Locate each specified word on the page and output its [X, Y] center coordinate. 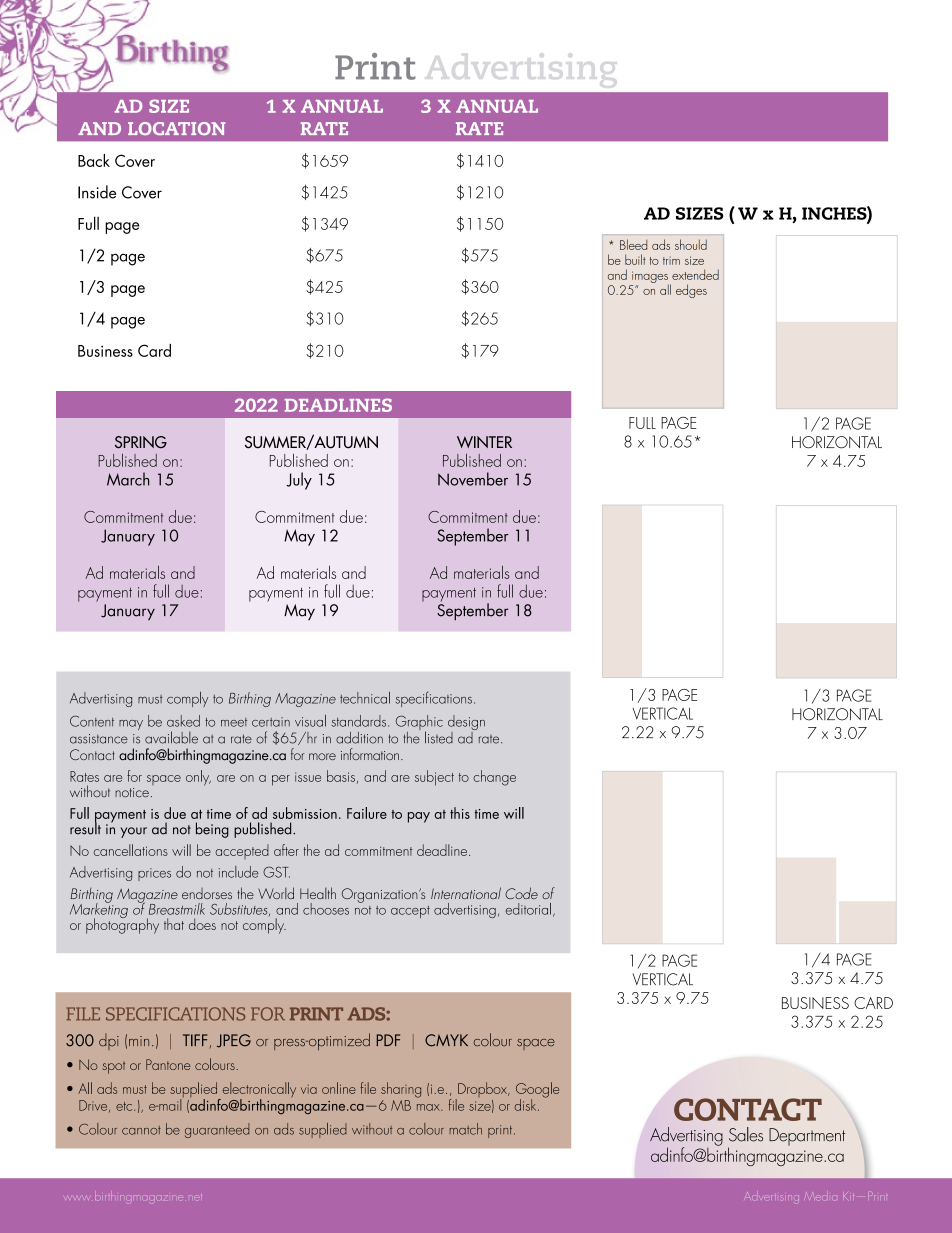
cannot [141, 1130]
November [473, 479]
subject [434, 778]
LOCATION [177, 128]
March [128, 479]
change [494, 778]
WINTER [484, 442]
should [691, 244]
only [198, 778]
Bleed [633, 244]
